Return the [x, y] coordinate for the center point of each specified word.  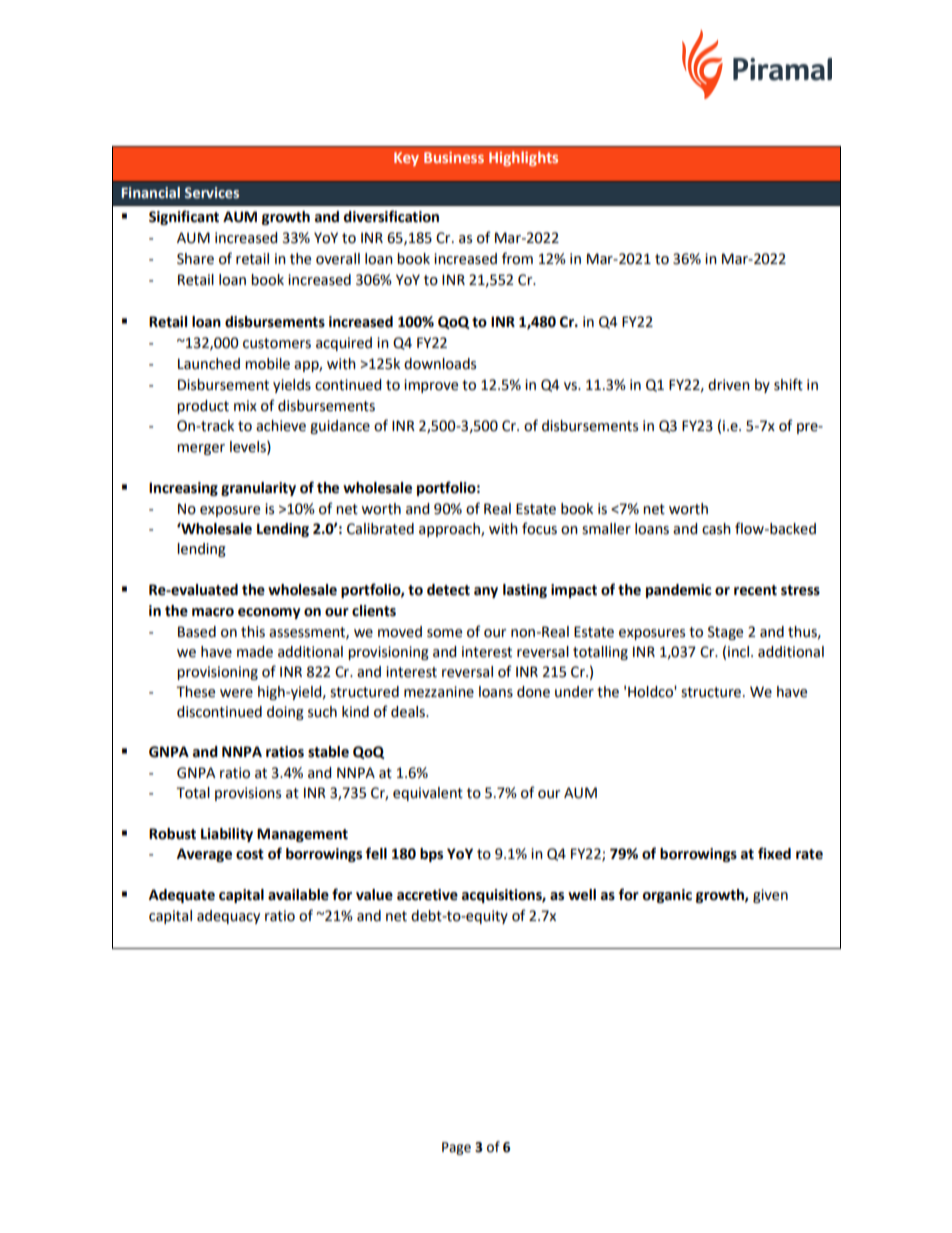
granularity [258, 489]
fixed [774, 853]
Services [212, 193]
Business [454, 157]
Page [456, 1148]
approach [450, 530]
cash [716, 529]
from [517, 258]
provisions [248, 794]
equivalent [428, 794]
